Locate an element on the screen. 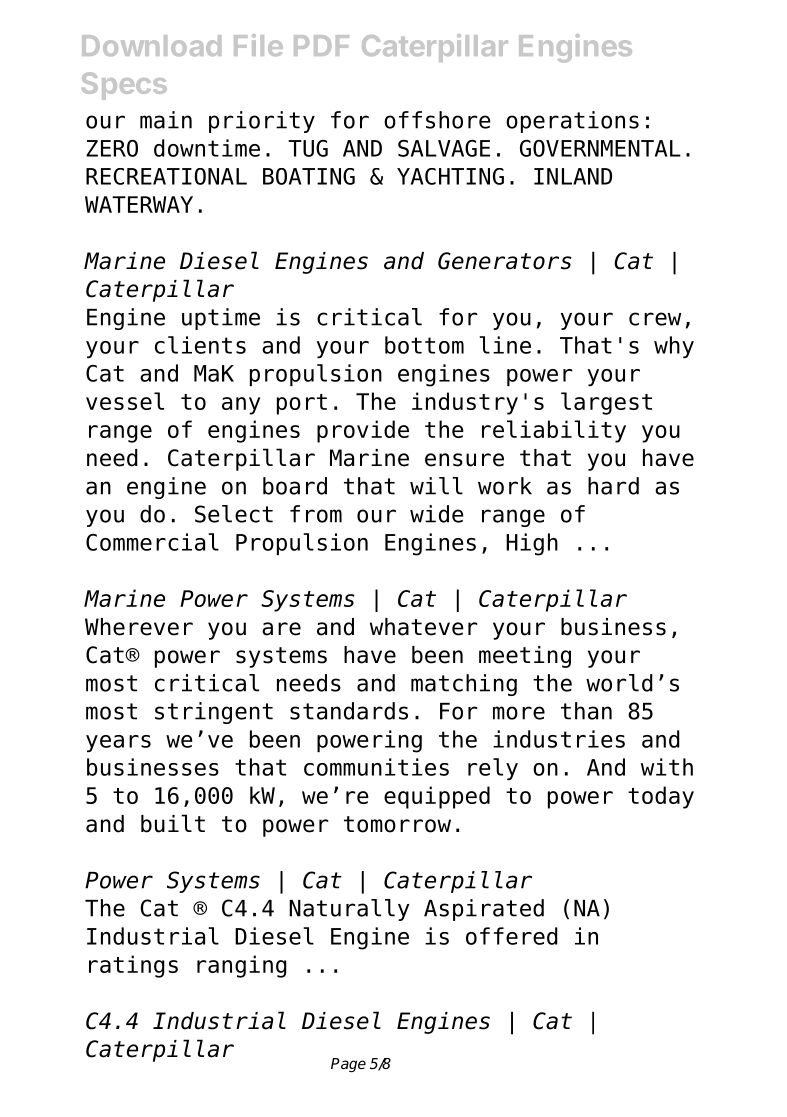 The height and width of the screenshot is (1117, 787). vessel is located at coordinates (125, 401).
